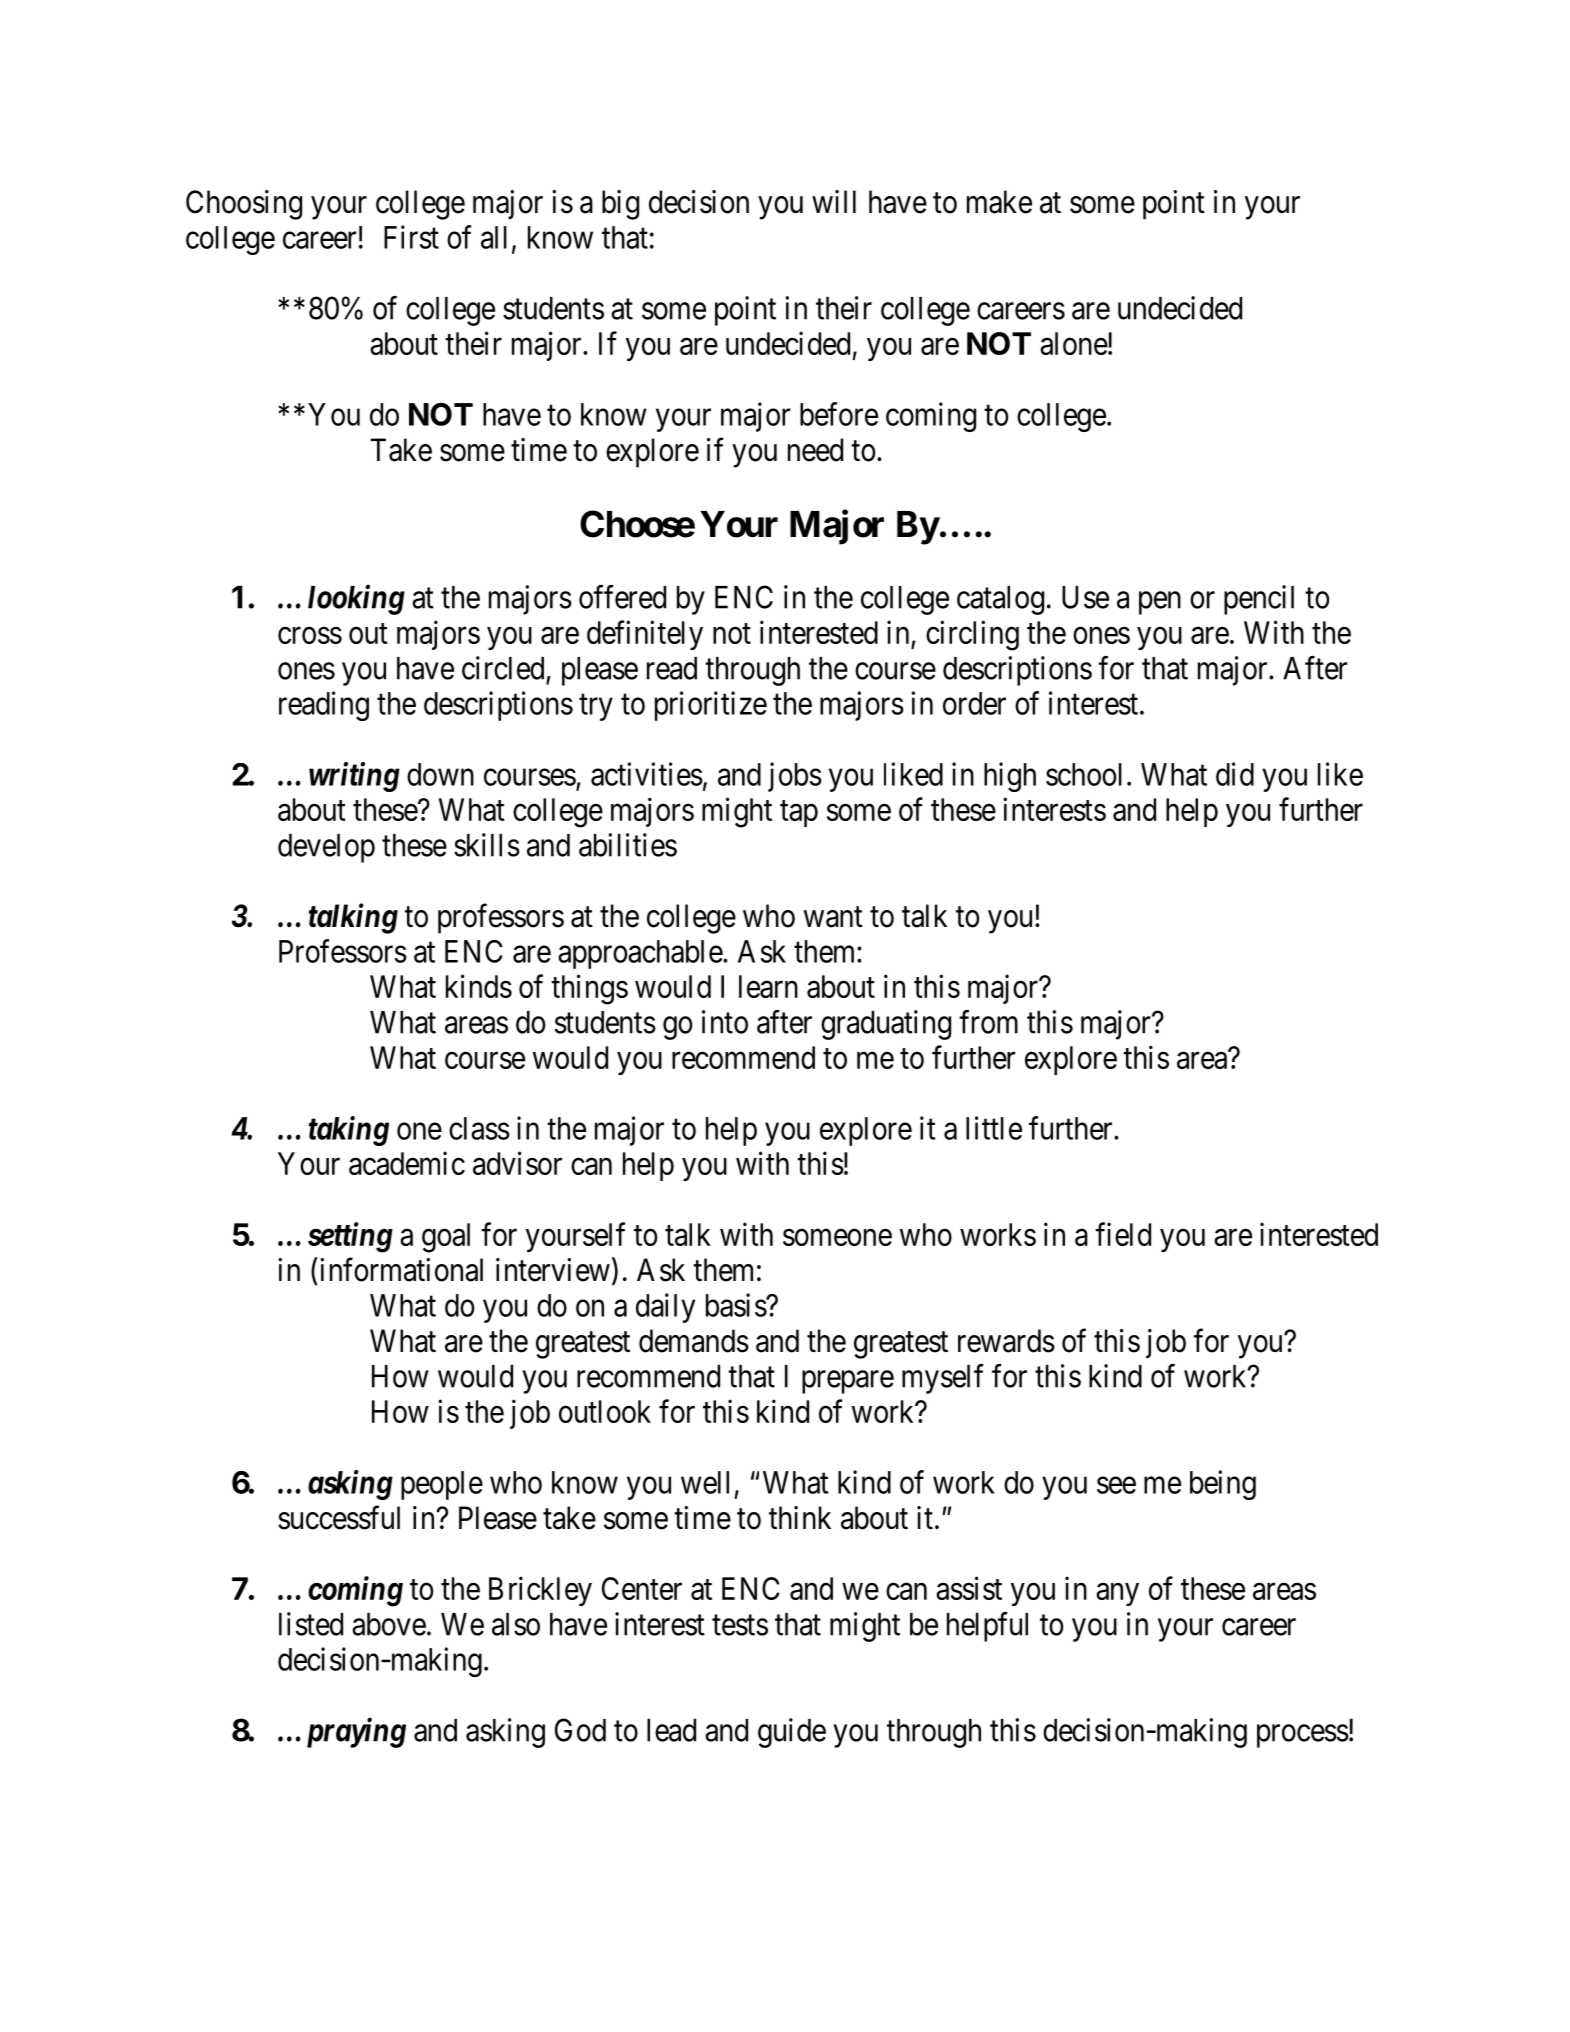  Describe the element at coordinates (1074, 343) in the screenshot. I see `alone` at that location.
